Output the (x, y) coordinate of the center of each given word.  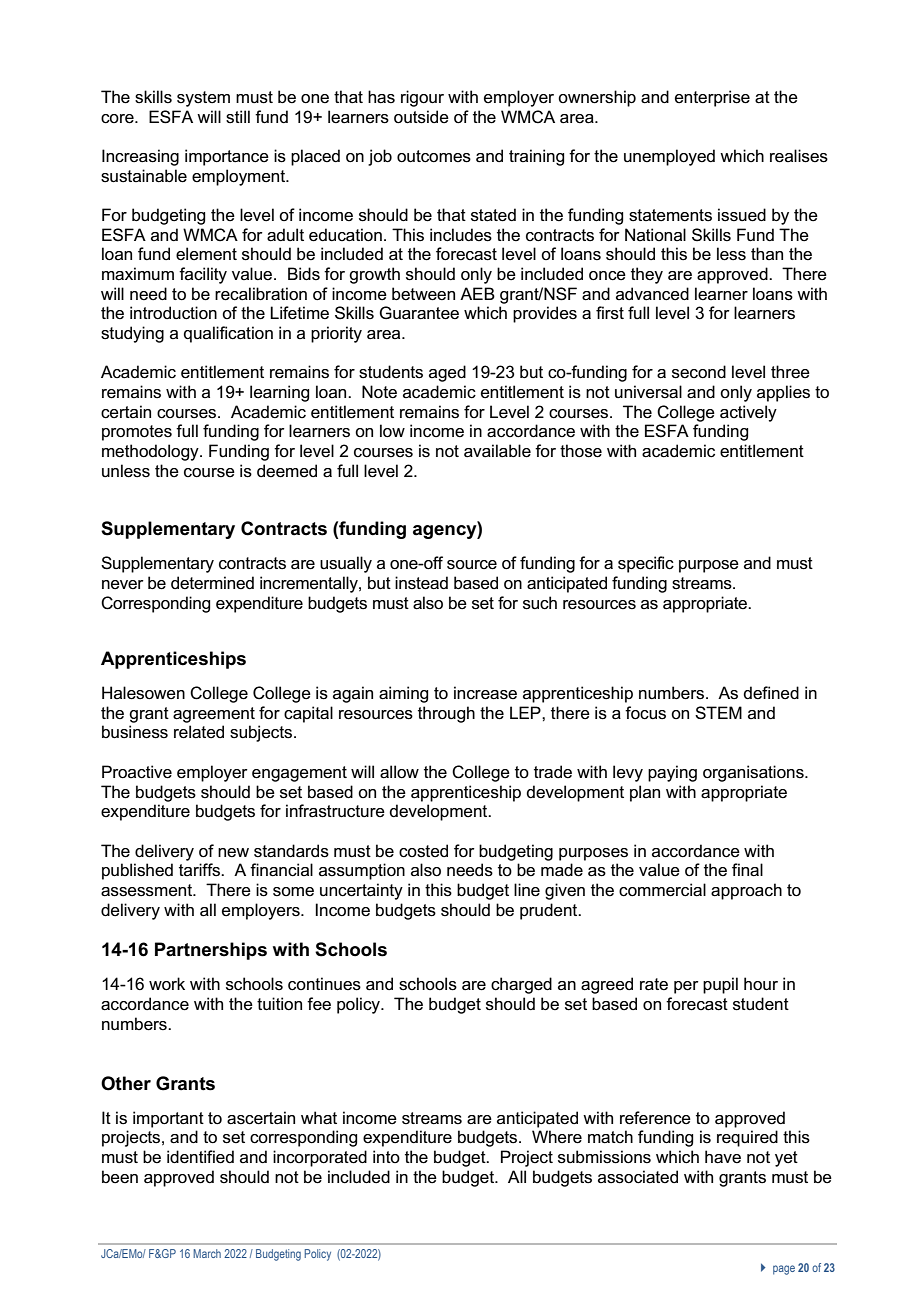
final (747, 870)
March (207, 1253)
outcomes (434, 156)
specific (646, 564)
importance (227, 157)
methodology (151, 452)
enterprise (712, 98)
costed (423, 851)
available (497, 451)
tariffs (200, 870)
